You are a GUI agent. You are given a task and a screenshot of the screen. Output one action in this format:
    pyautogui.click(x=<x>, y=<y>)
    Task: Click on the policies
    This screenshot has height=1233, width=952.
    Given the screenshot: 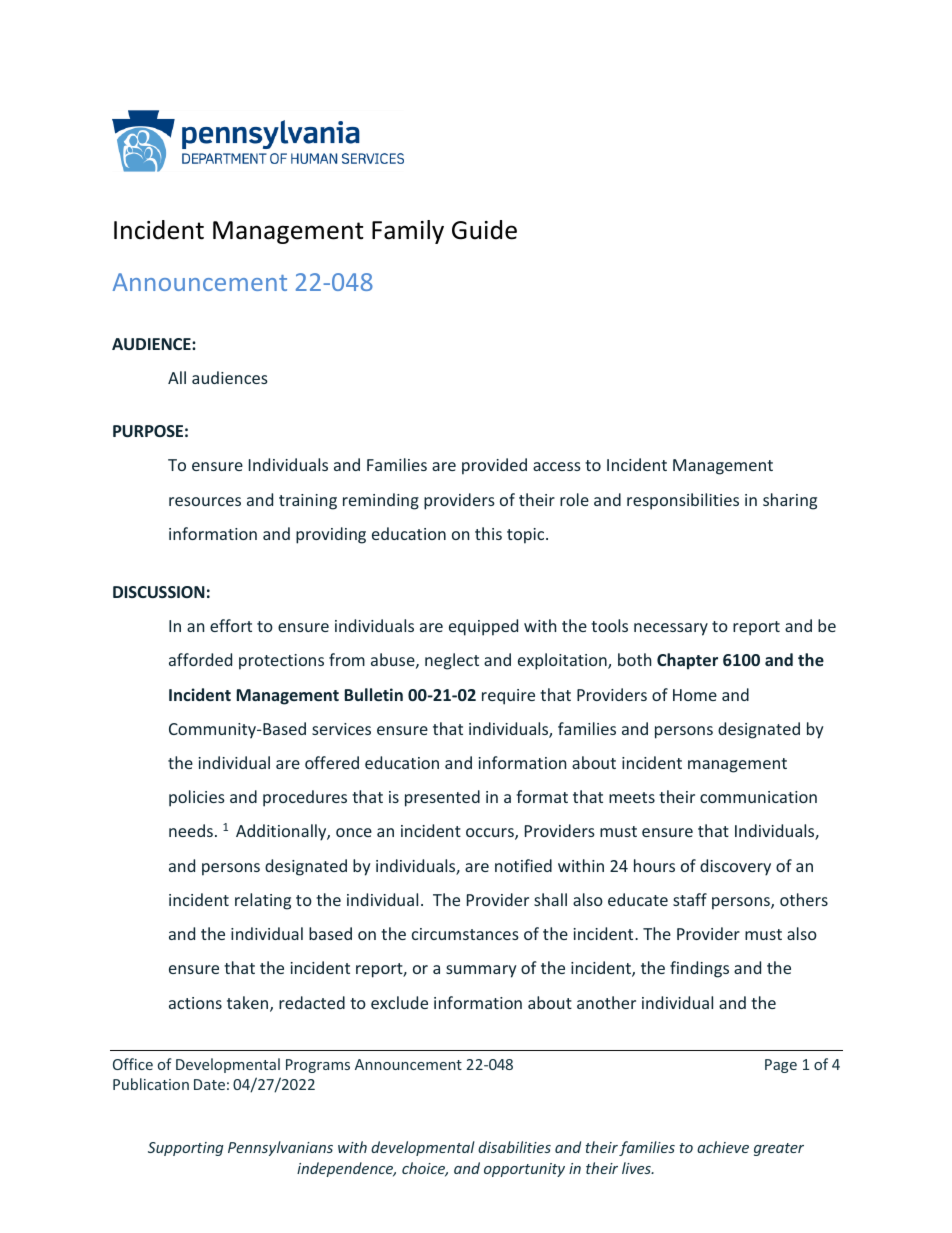 What is the action you would take?
    pyautogui.click(x=197, y=798)
